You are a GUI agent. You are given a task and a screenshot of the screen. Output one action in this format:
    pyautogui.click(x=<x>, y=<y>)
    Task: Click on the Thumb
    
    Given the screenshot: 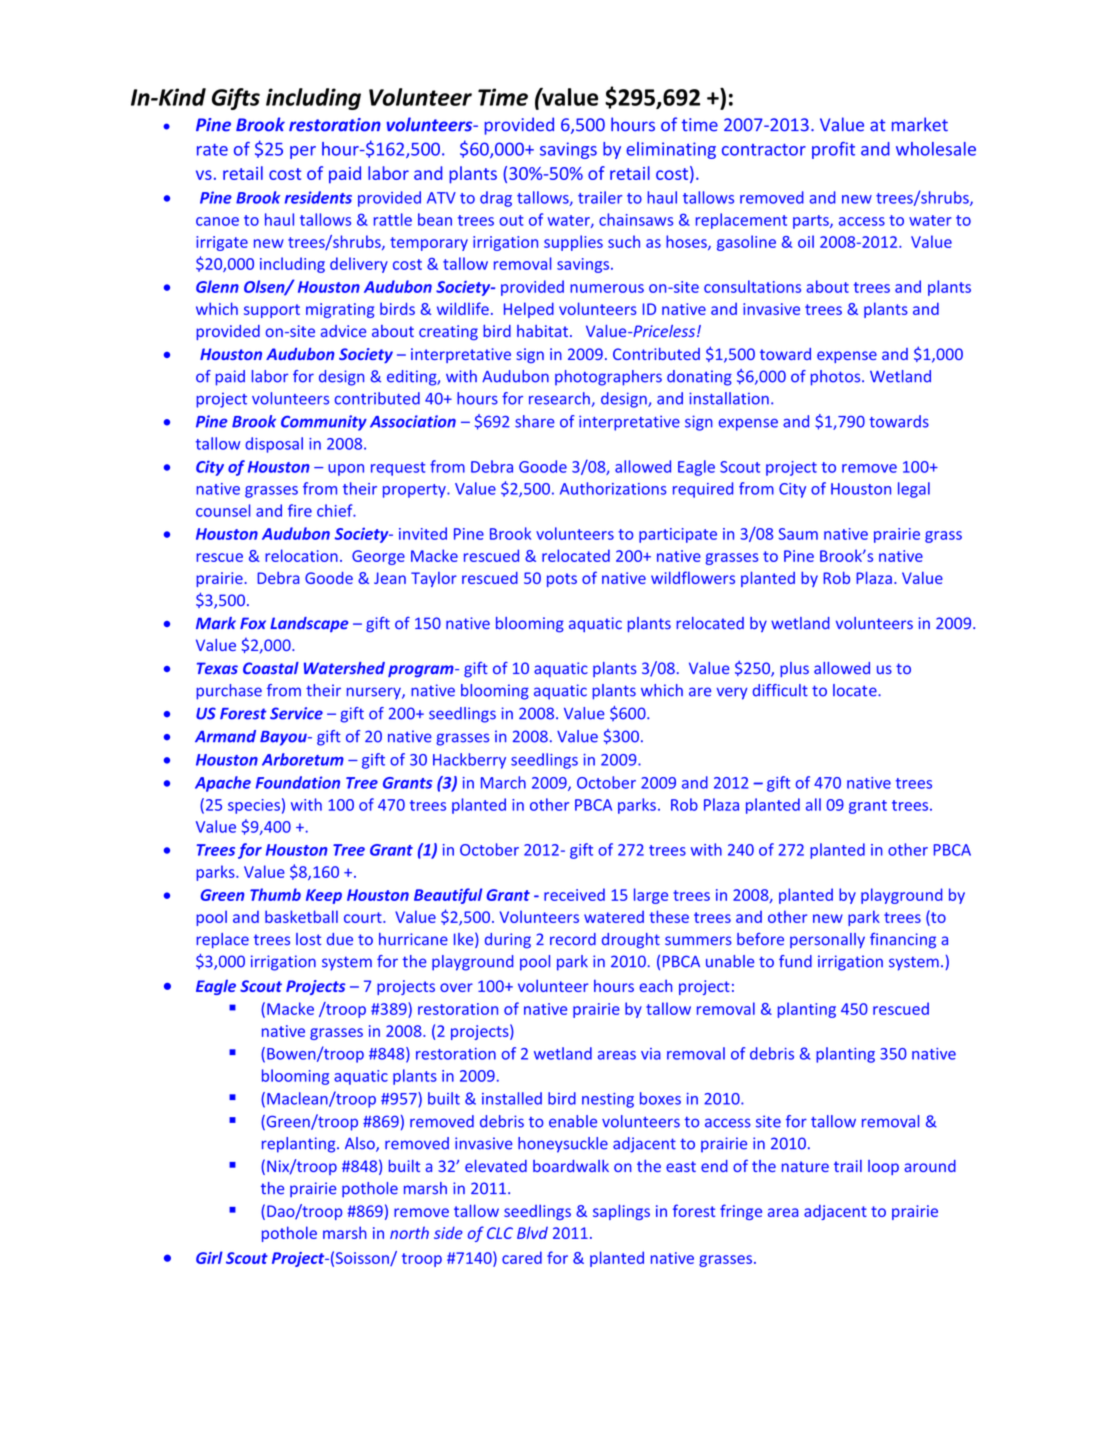 What is the action you would take?
    pyautogui.click(x=275, y=894)
